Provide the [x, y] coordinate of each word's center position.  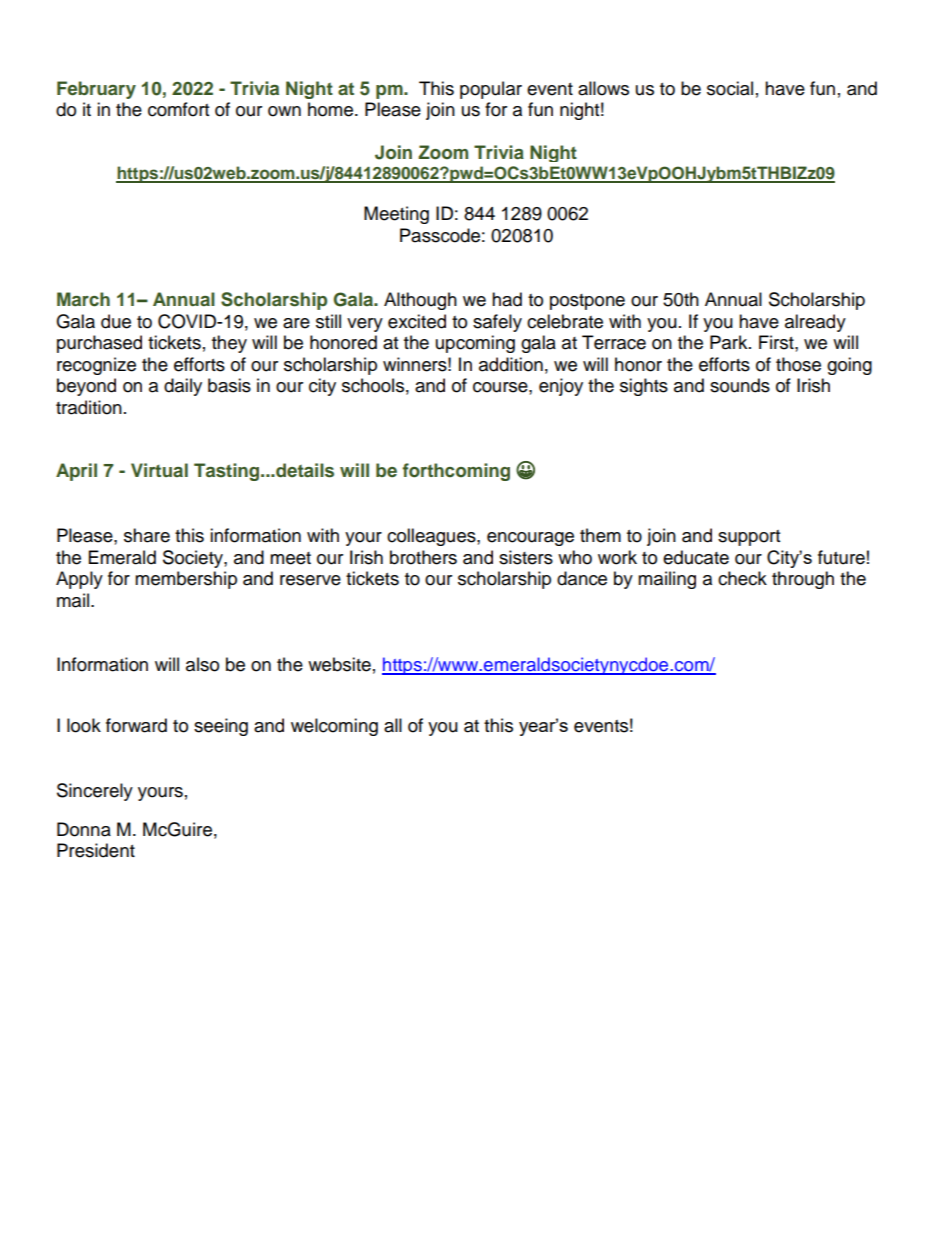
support [749, 538]
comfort [178, 109]
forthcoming [456, 472]
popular [491, 90]
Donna [84, 829]
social [730, 88]
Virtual [159, 470]
